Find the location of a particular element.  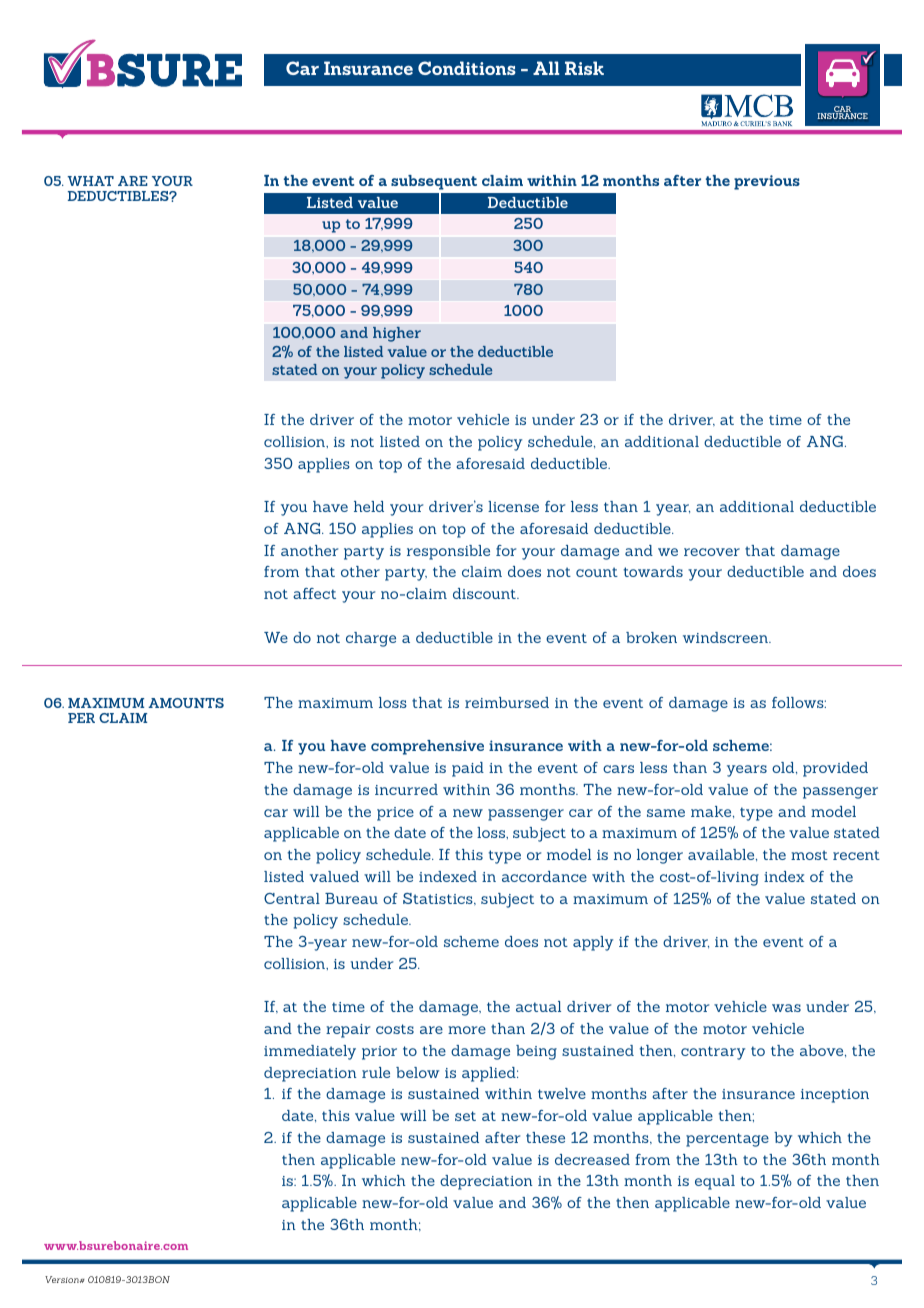

paid is located at coordinates (468, 769).
